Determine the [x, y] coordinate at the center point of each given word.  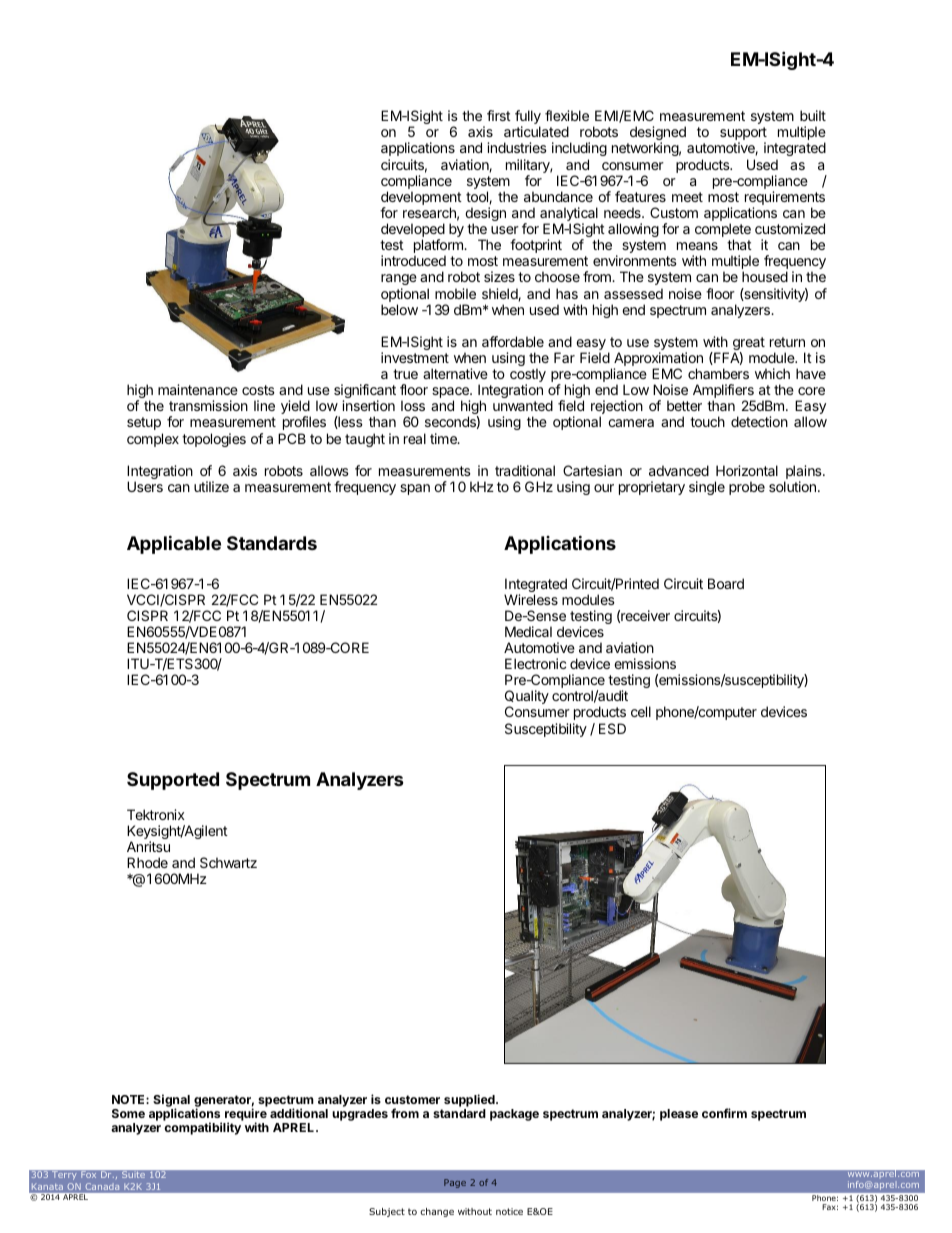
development [421, 199]
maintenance [198, 389]
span [415, 489]
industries [517, 147]
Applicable [174, 544]
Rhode [147, 862]
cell [641, 711]
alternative [455, 373]
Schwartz [228, 862]
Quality [527, 698]
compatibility [202, 1128]
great [749, 345]
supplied [470, 1100]
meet [687, 197]
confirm [724, 1113]
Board [726, 583]
